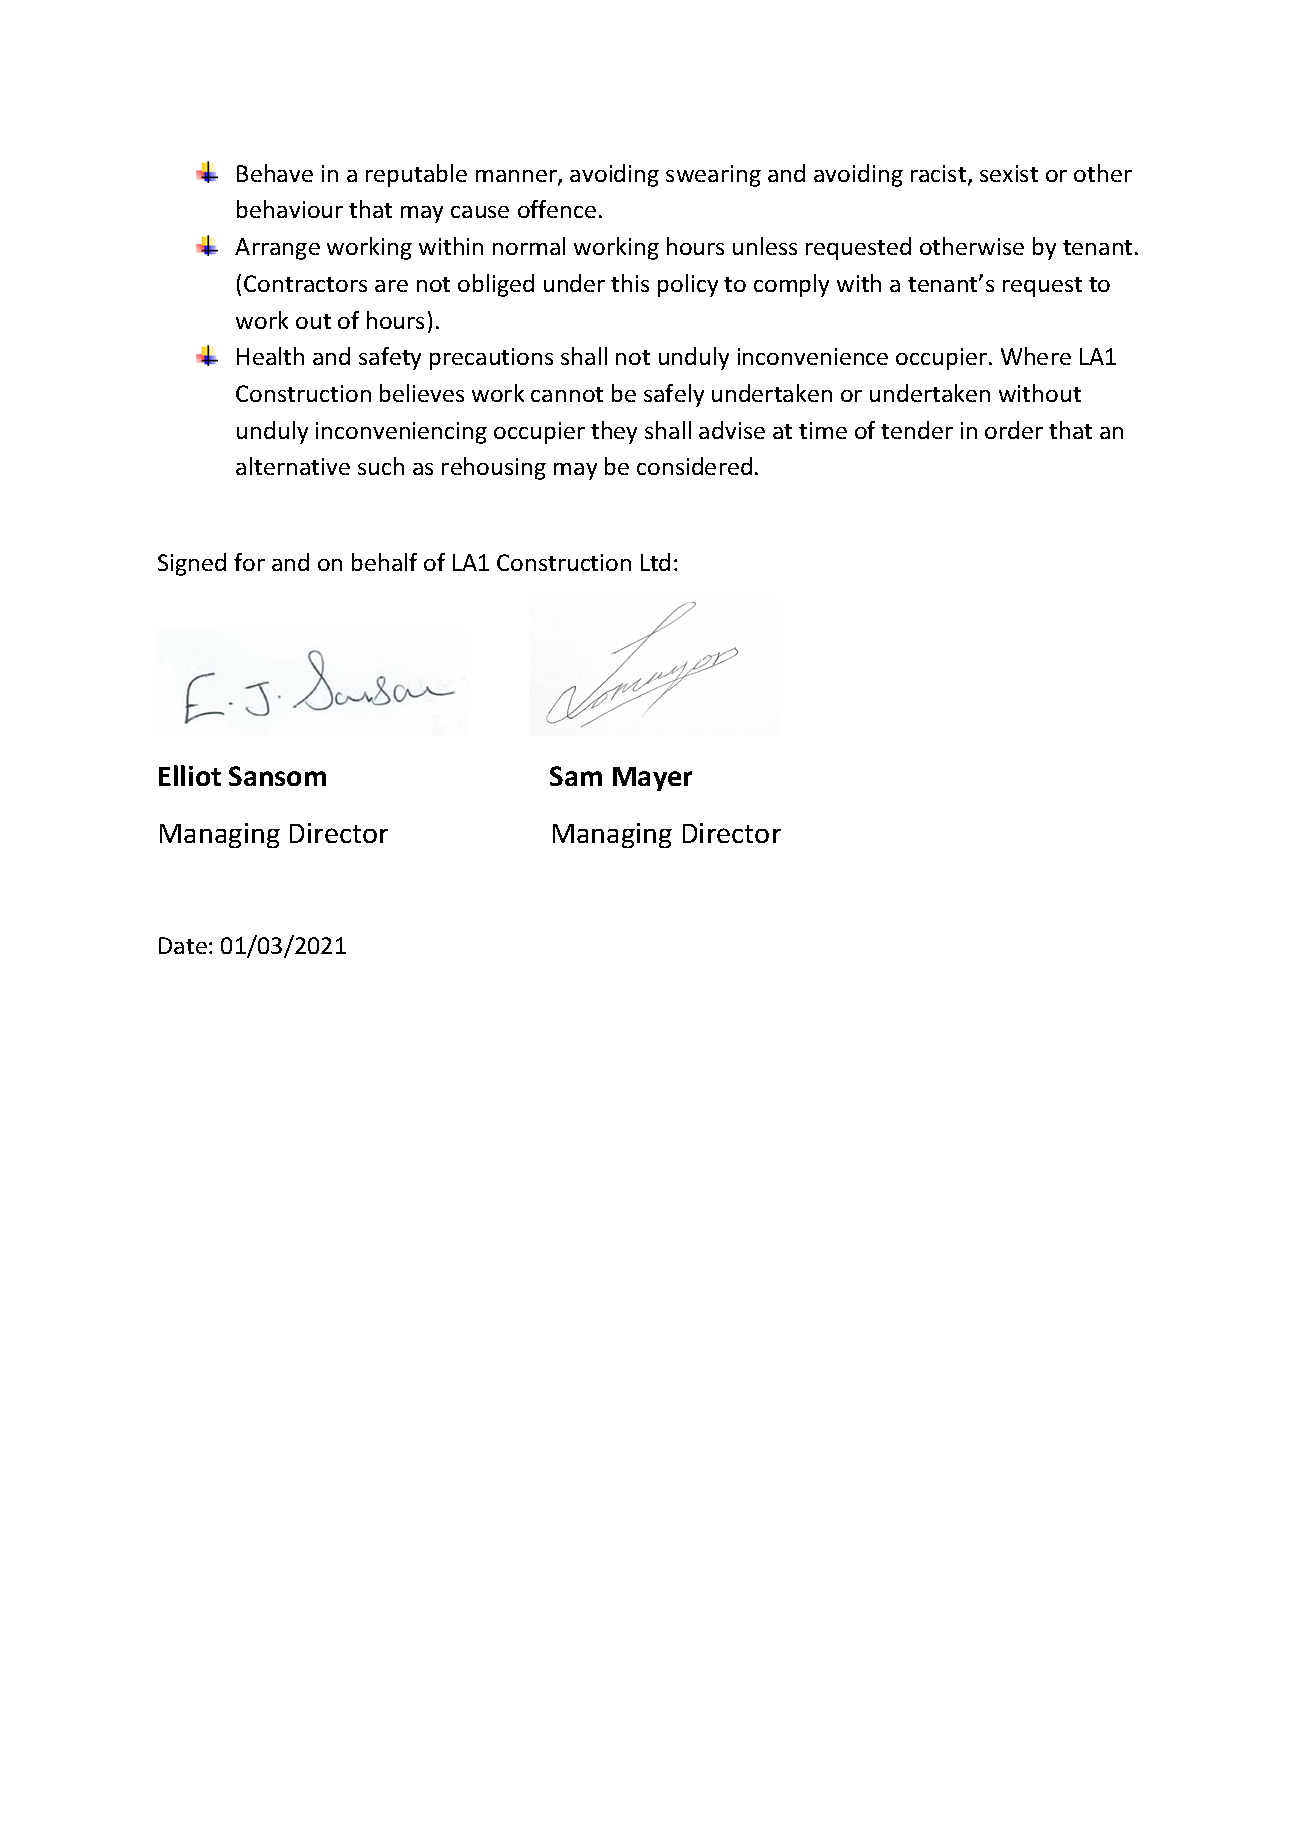 Image resolution: width=1298 pixels, height=1836 pixels. I want to click on behaviour, so click(290, 209).
